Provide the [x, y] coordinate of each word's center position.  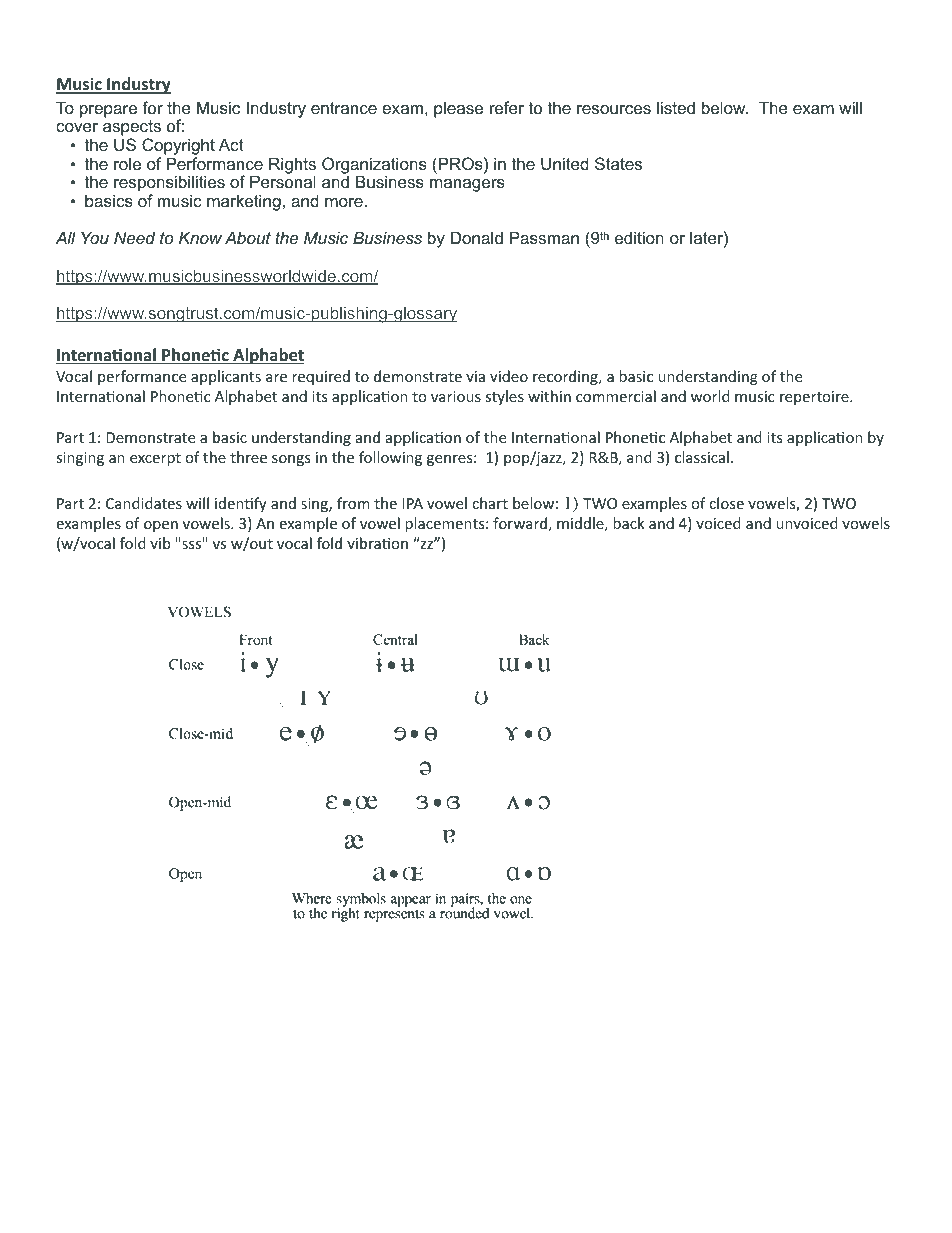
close [726, 503]
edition [639, 237]
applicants [226, 377]
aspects [132, 129]
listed [676, 107]
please [458, 109]
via [475, 376]
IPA [412, 503]
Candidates [144, 503]
